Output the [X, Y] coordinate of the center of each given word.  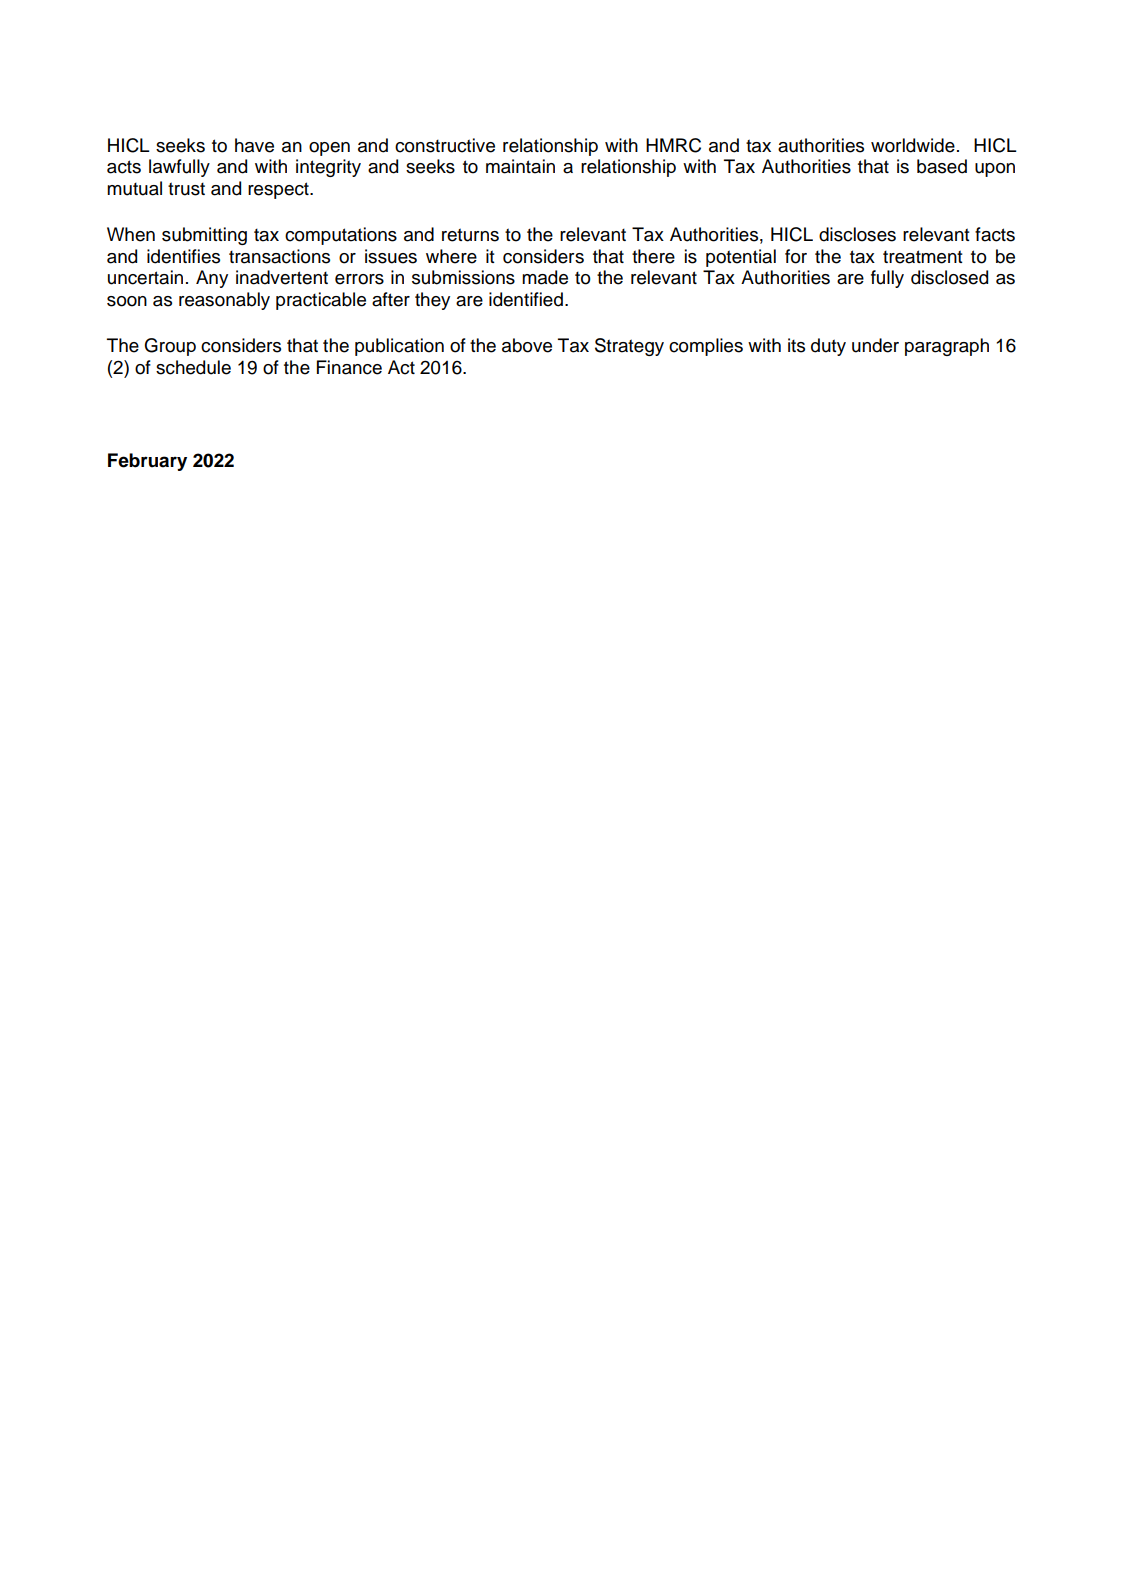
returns [470, 235]
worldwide [913, 145]
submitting [204, 236]
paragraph [947, 347]
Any [212, 279]
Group [170, 347]
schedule [193, 367]
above [527, 345]
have [254, 145]
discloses [857, 234]
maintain [520, 166]
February [147, 462]
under [875, 345]
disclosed [949, 277]
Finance [349, 367]
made [545, 277]
